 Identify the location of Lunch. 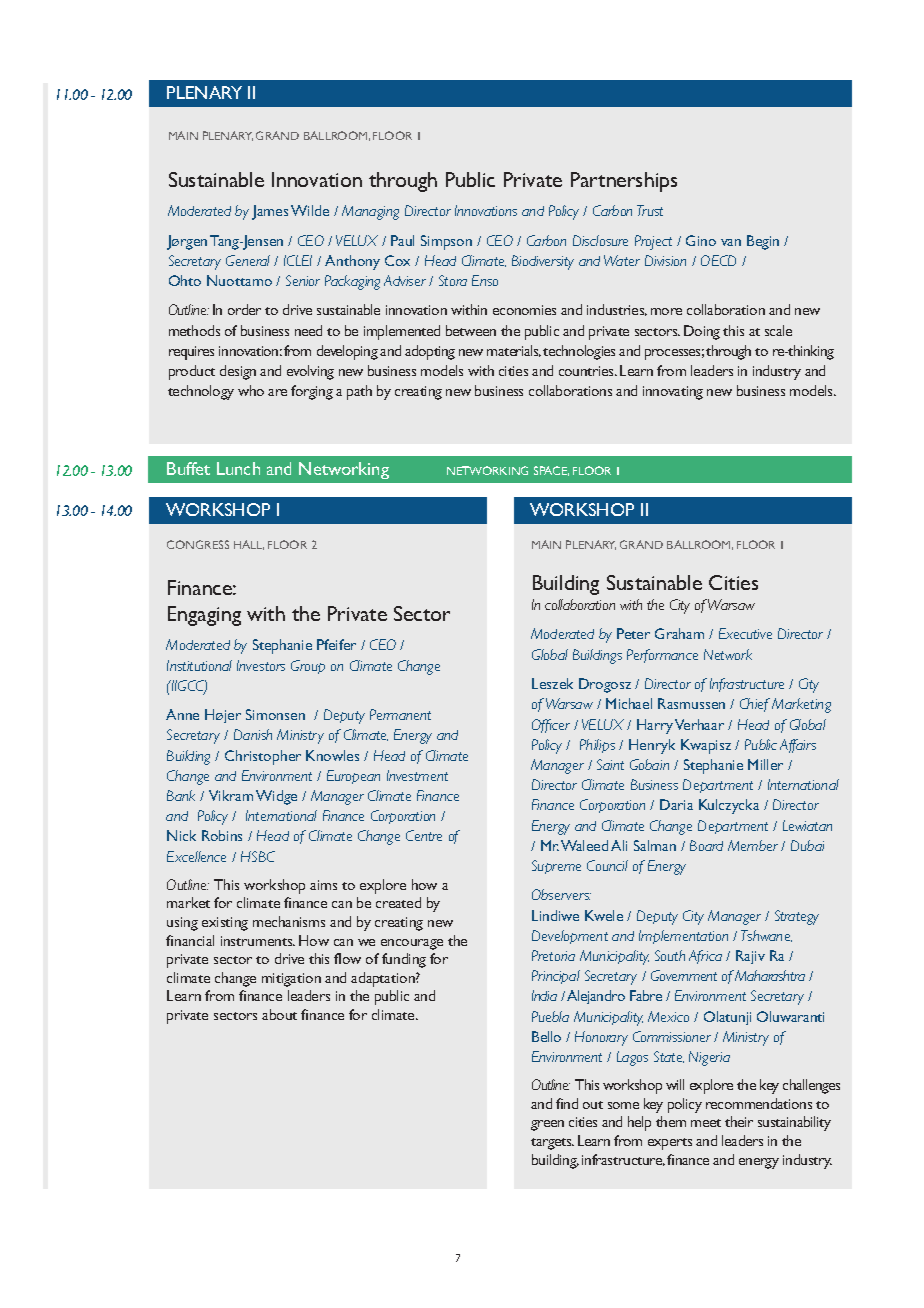
(238, 468).
